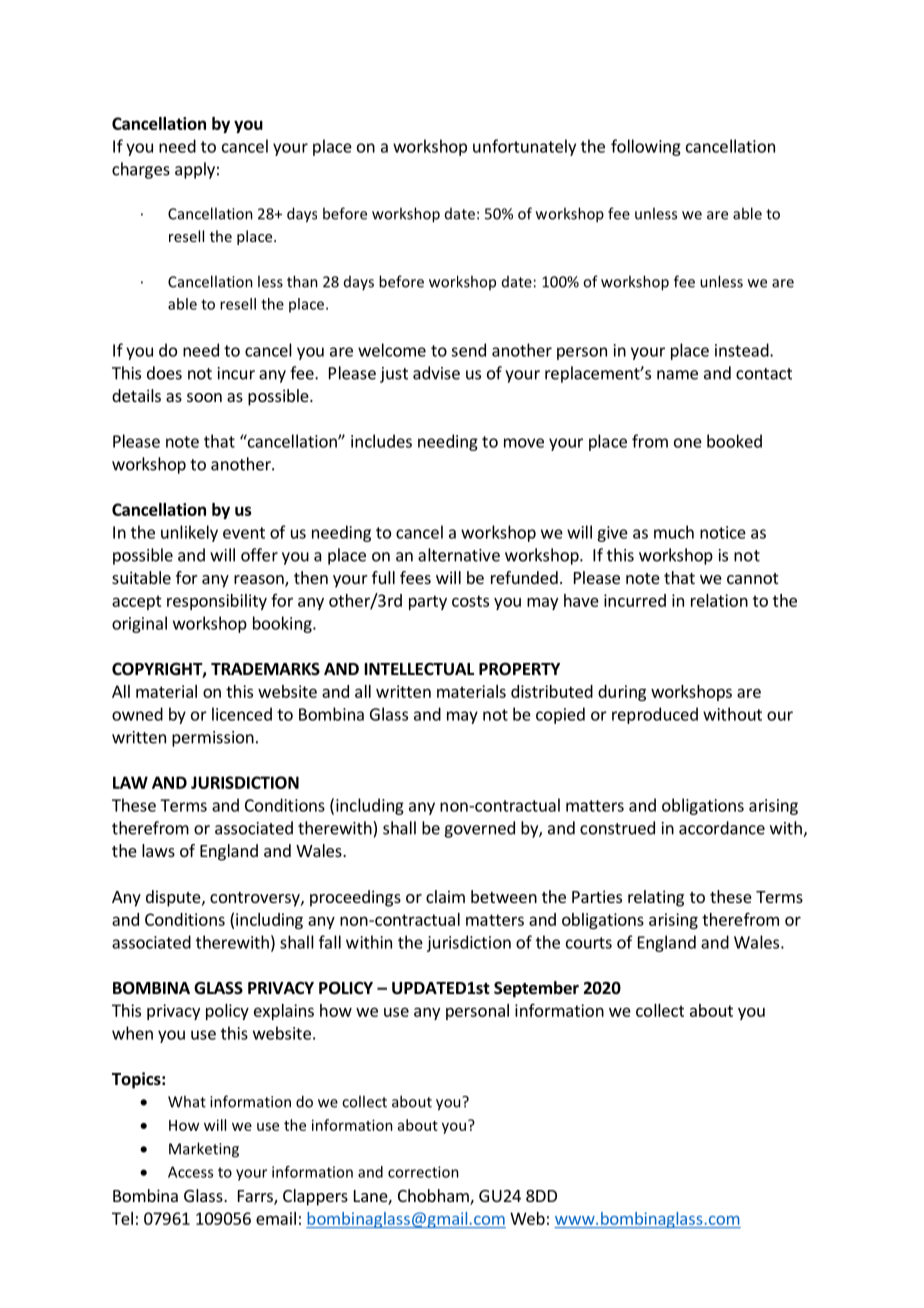 Image resolution: width=924 pixels, height=1308 pixels. Describe the element at coordinates (284, 1012) in the screenshot. I see `explains` at that location.
